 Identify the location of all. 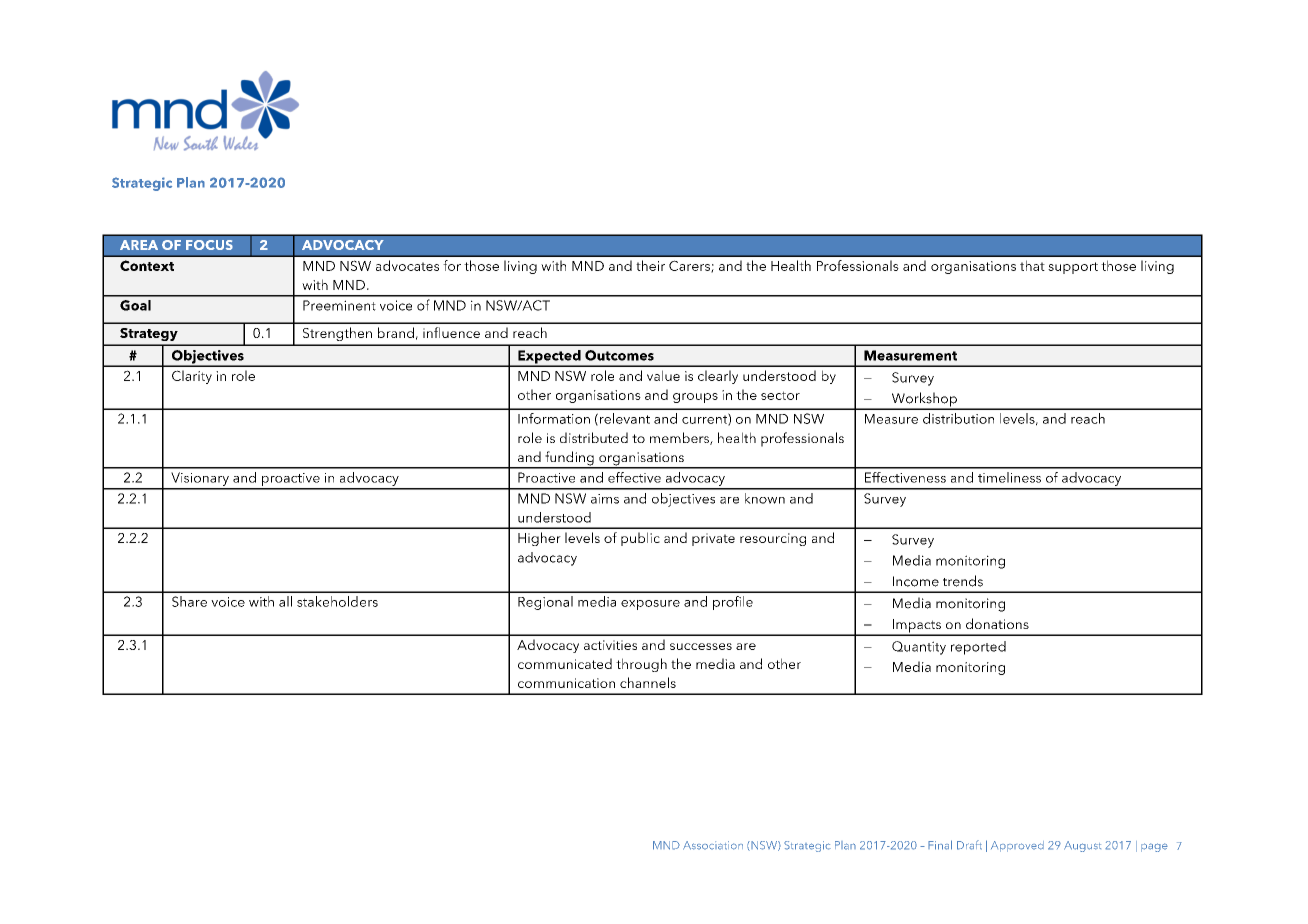
(285, 601).
